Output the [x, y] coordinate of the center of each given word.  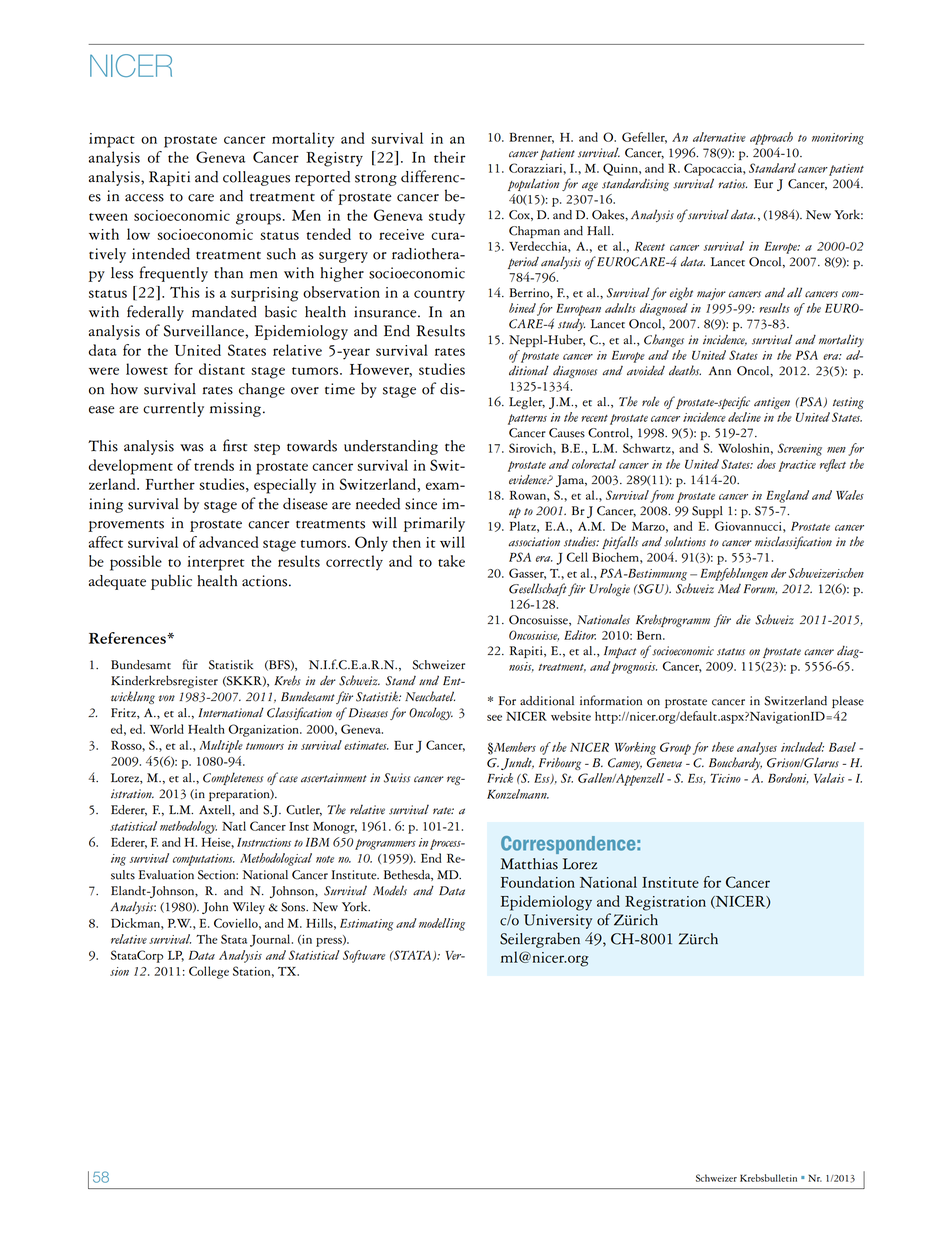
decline [744, 417]
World [167, 729]
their [449, 157]
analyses [757, 748]
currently [173, 409]
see [494, 718]
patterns [527, 419]
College [209, 972]
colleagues [256, 178]
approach [771, 138]
